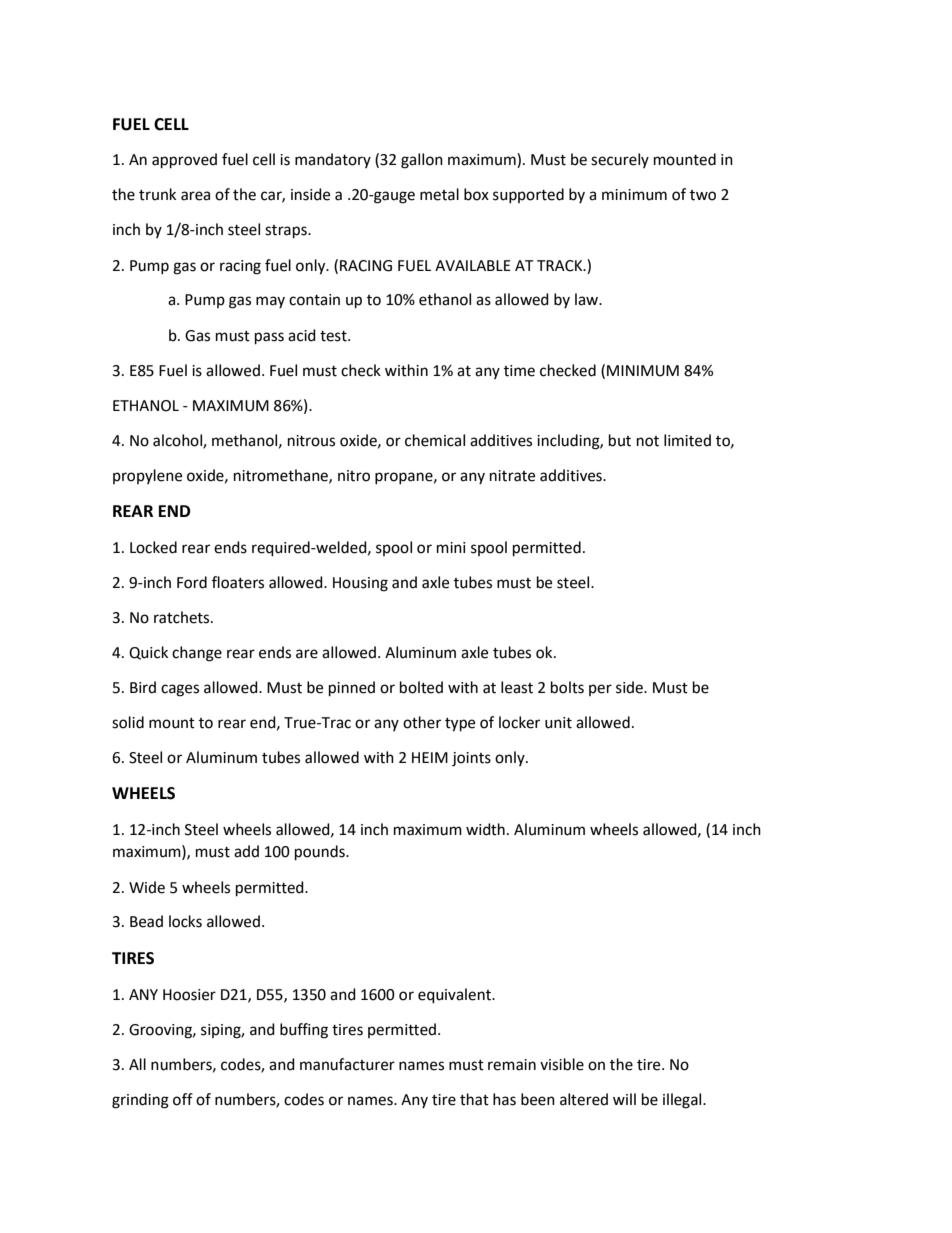 The height and width of the image is (1233, 952). What do you see at coordinates (128, 722) in the image?
I see `solid` at bounding box center [128, 722].
